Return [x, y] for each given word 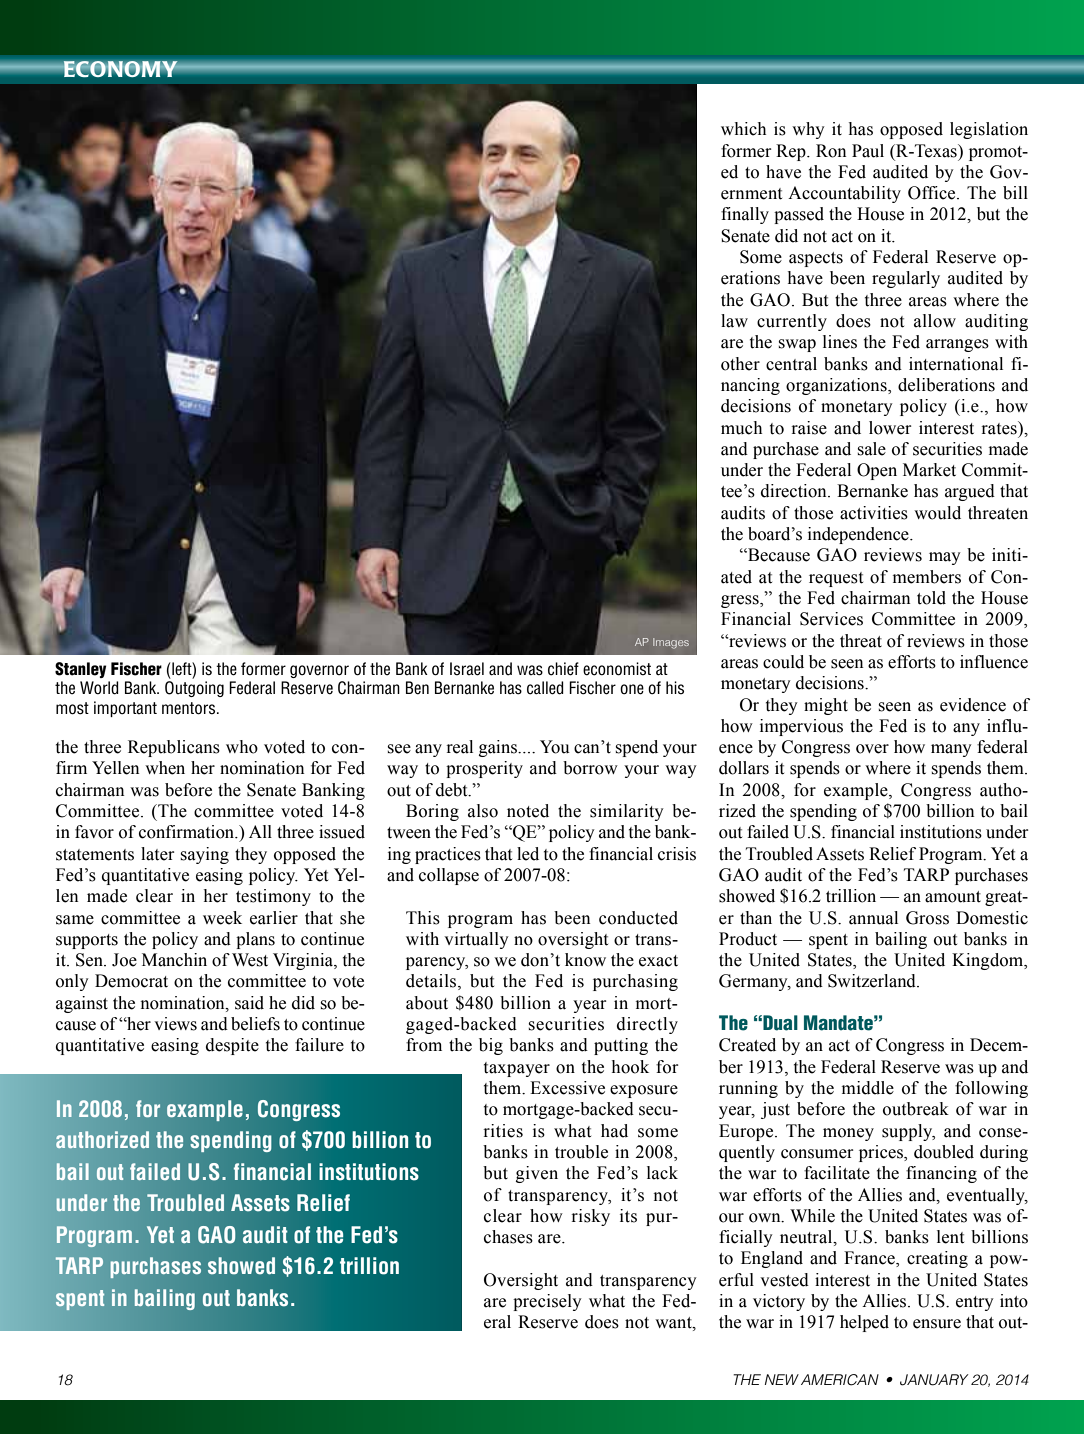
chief [563, 669]
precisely [547, 1302]
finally [745, 215]
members [927, 577]
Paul [868, 151]
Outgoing [194, 689]
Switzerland [873, 981]
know [585, 960]
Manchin [174, 960]
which [743, 129]
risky [590, 1217]
